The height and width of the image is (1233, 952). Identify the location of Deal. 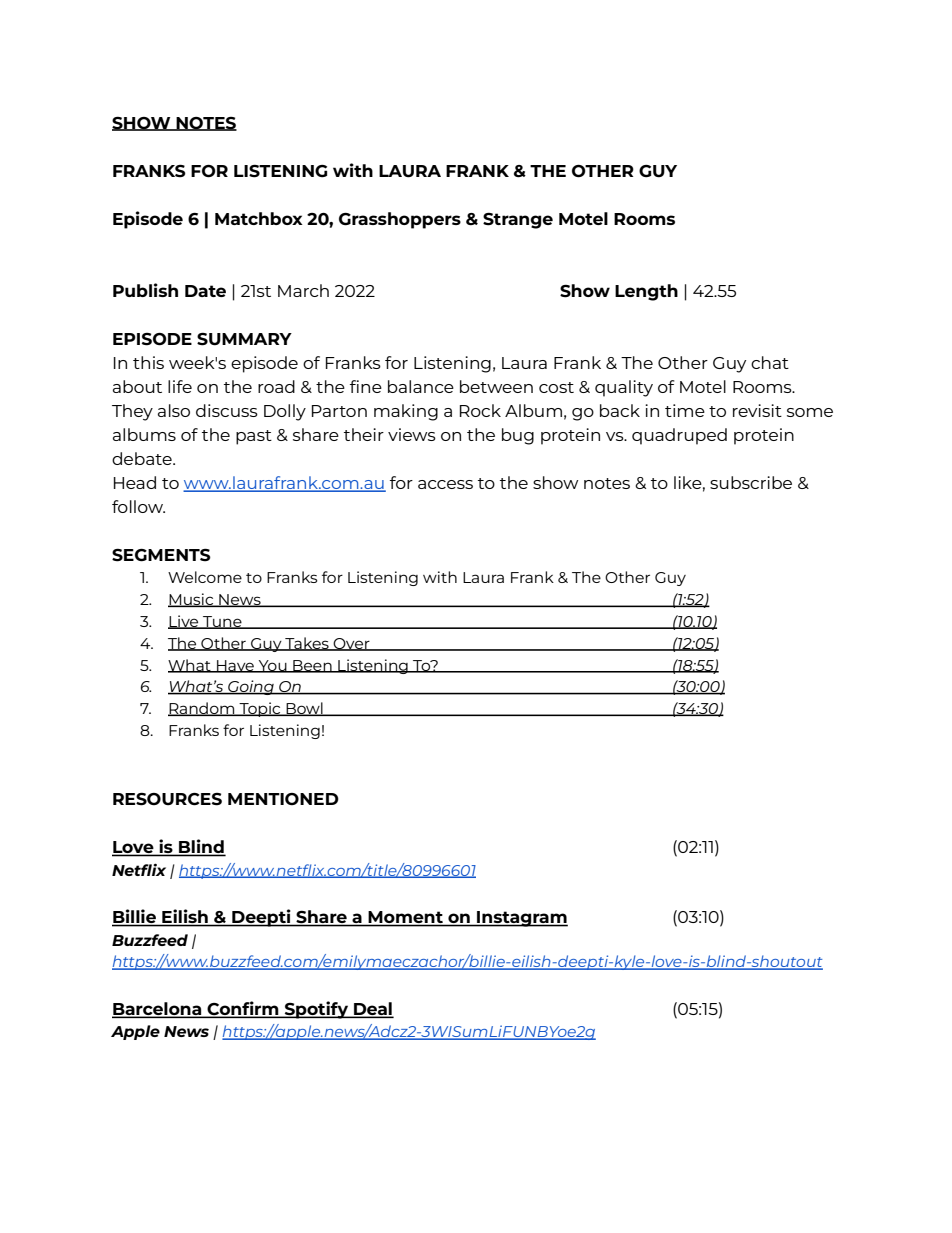
(372, 1009).
